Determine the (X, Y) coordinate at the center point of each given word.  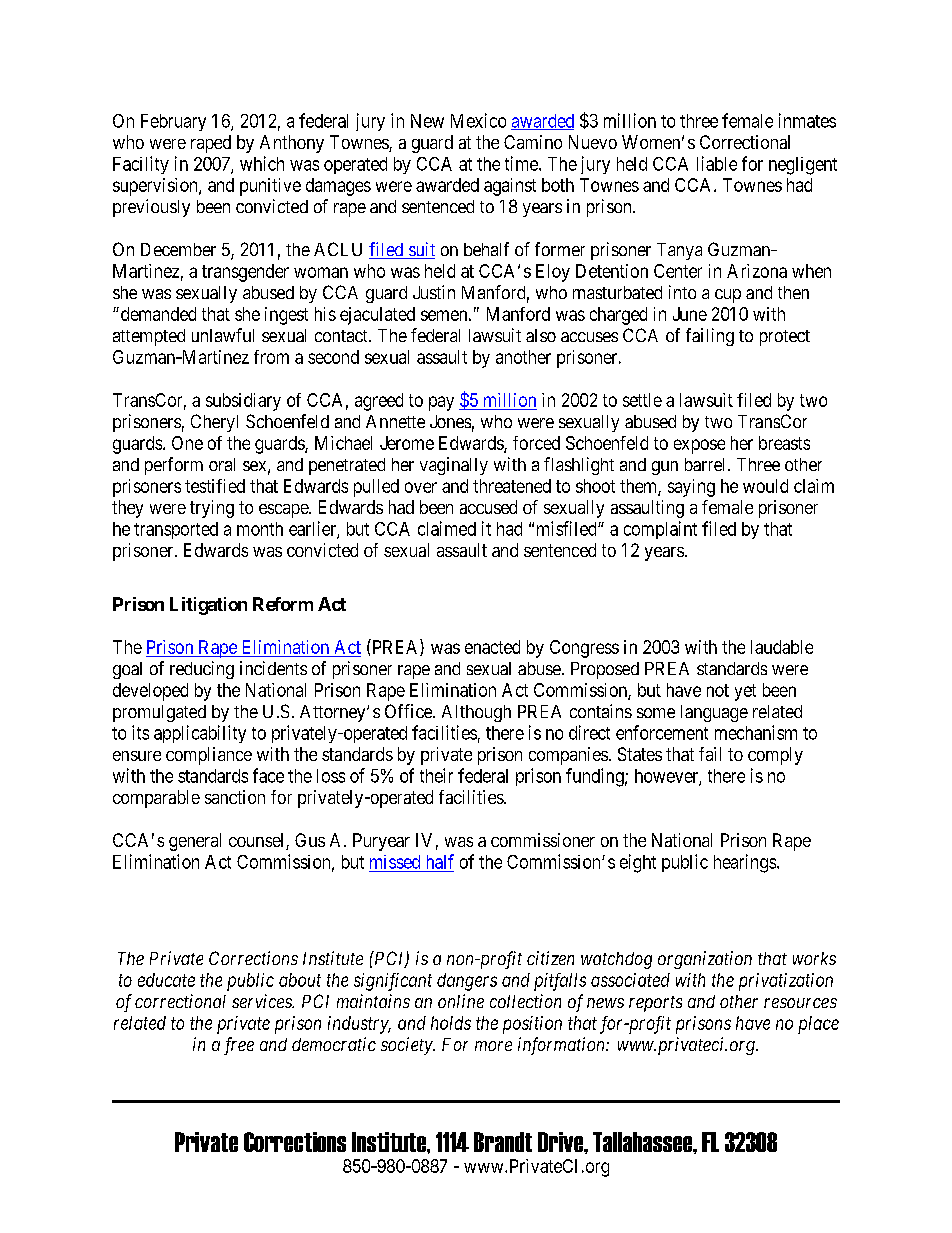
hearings (745, 863)
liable (717, 163)
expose (699, 446)
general (195, 842)
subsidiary (243, 402)
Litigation (208, 606)
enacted (492, 647)
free (239, 1046)
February (173, 122)
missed (395, 862)
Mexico (478, 120)
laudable (782, 647)
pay (441, 403)
